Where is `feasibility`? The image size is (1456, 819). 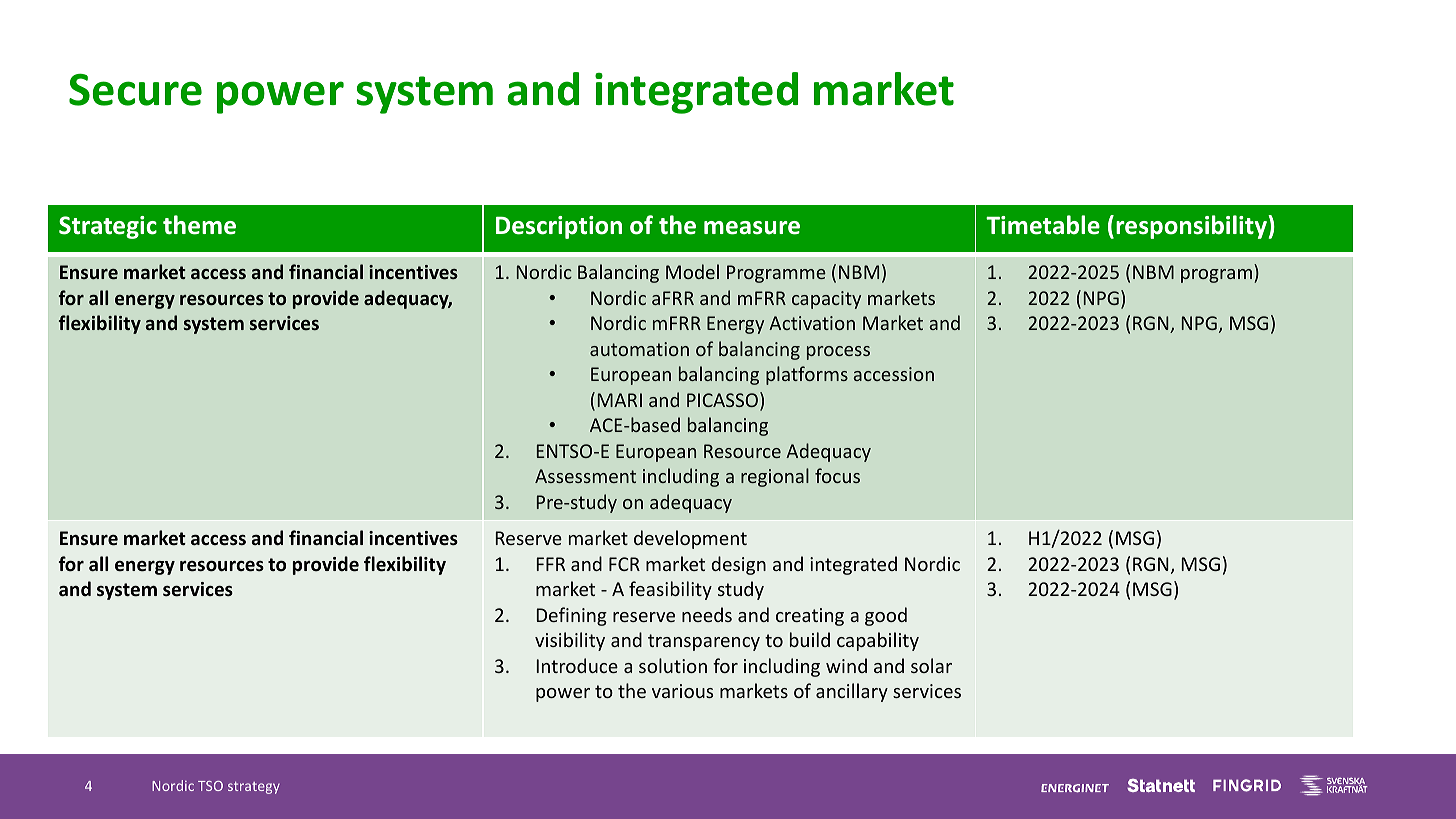 feasibility is located at coordinates (670, 590).
